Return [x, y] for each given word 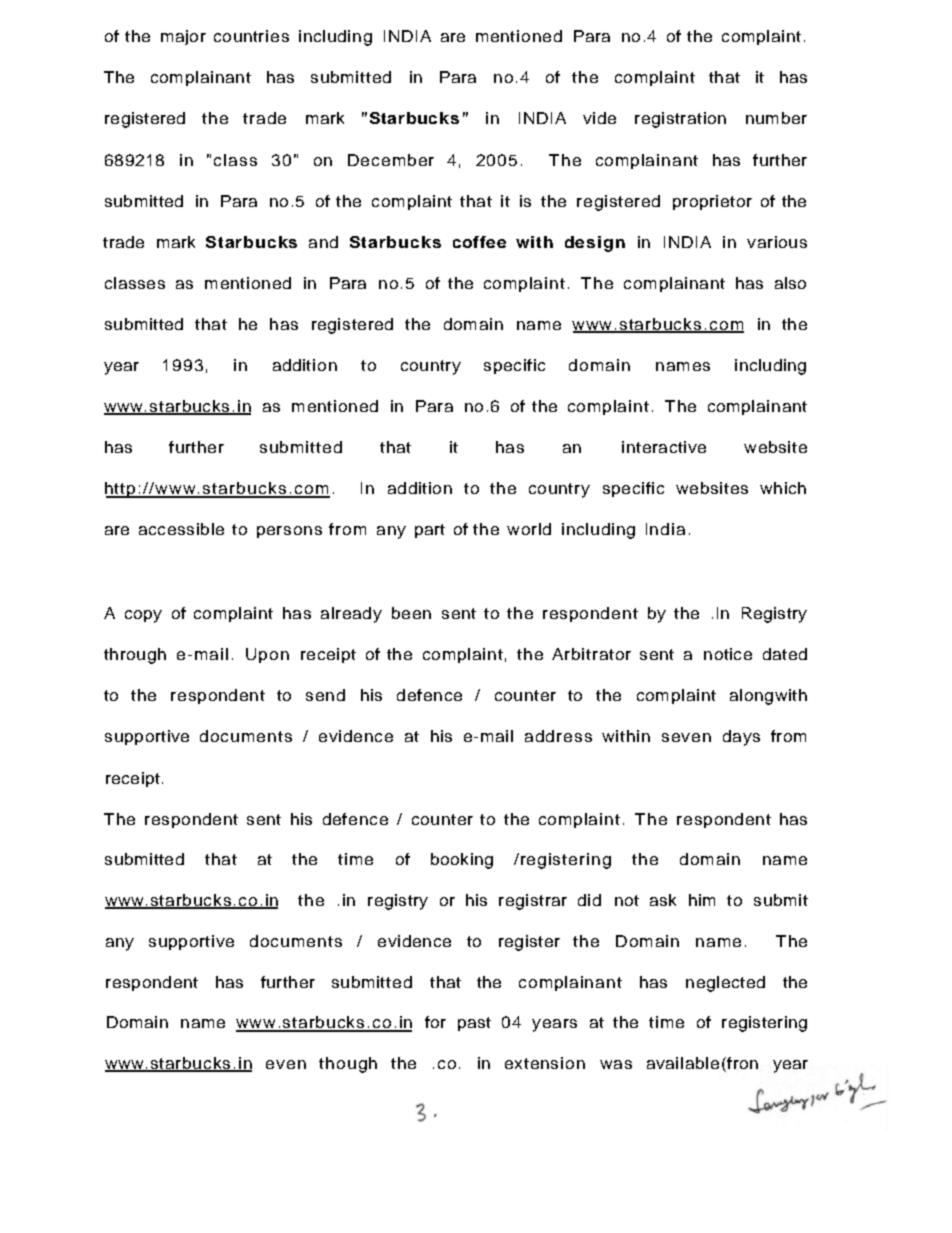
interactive [664, 447]
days [741, 738]
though [348, 1065]
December [391, 160]
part [430, 531]
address [558, 736]
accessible [181, 529]
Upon [267, 655]
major [183, 37]
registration [680, 120]
